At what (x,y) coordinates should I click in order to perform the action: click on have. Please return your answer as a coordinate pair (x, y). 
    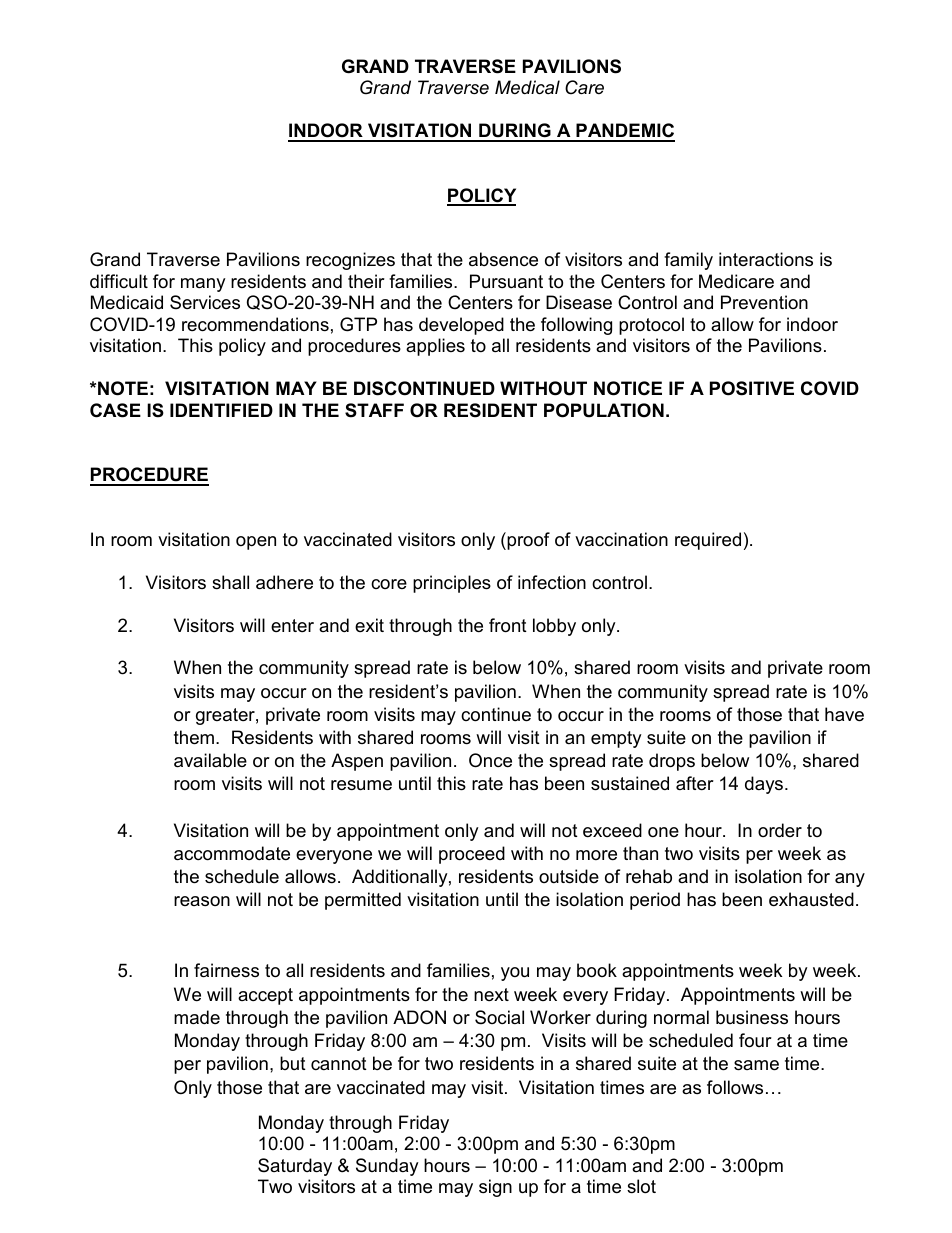
    Looking at the image, I should click on (844, 714).
